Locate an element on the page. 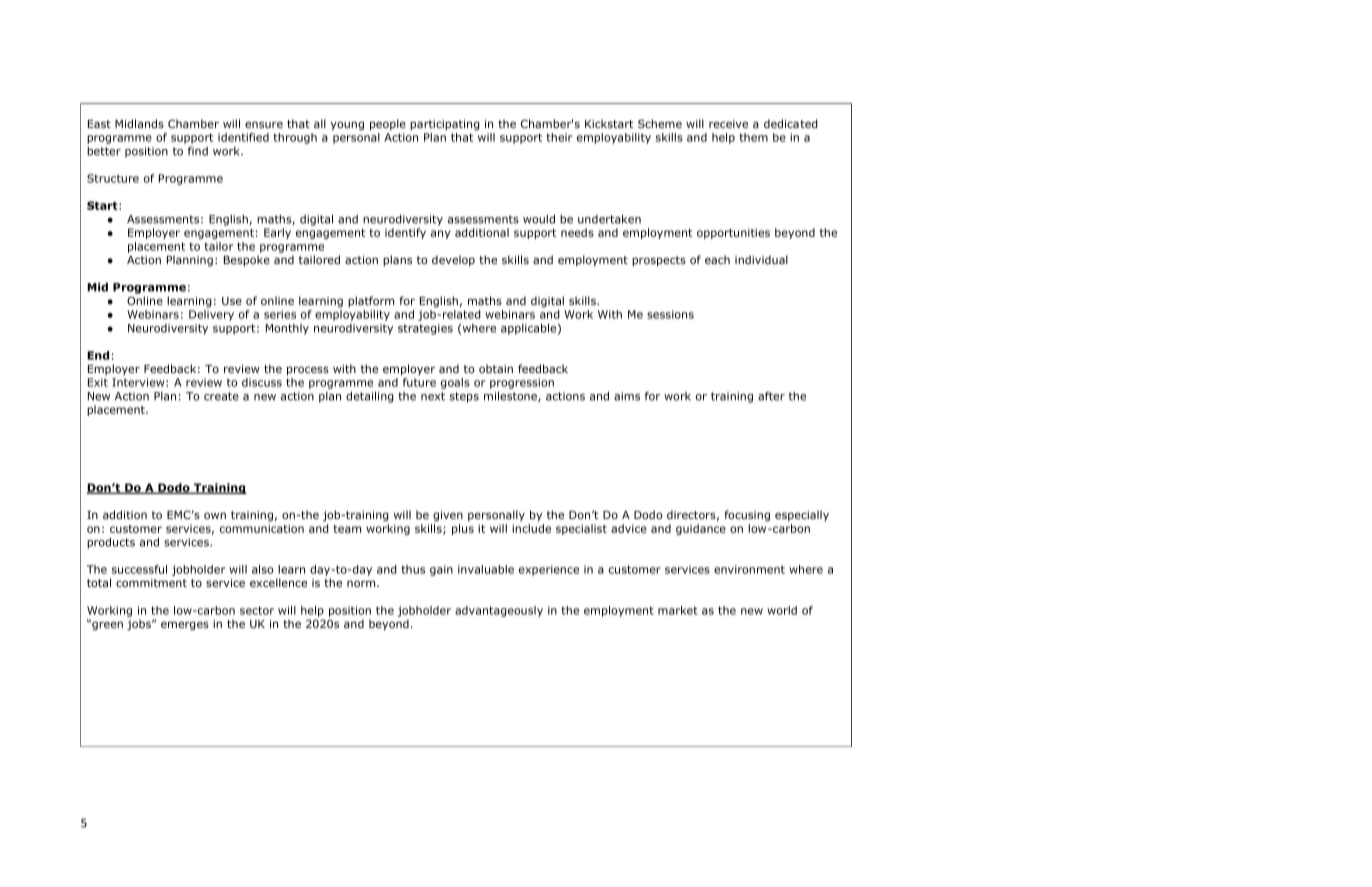 This document has height=887, width=1372. given is located at coordinates (448, 516).
